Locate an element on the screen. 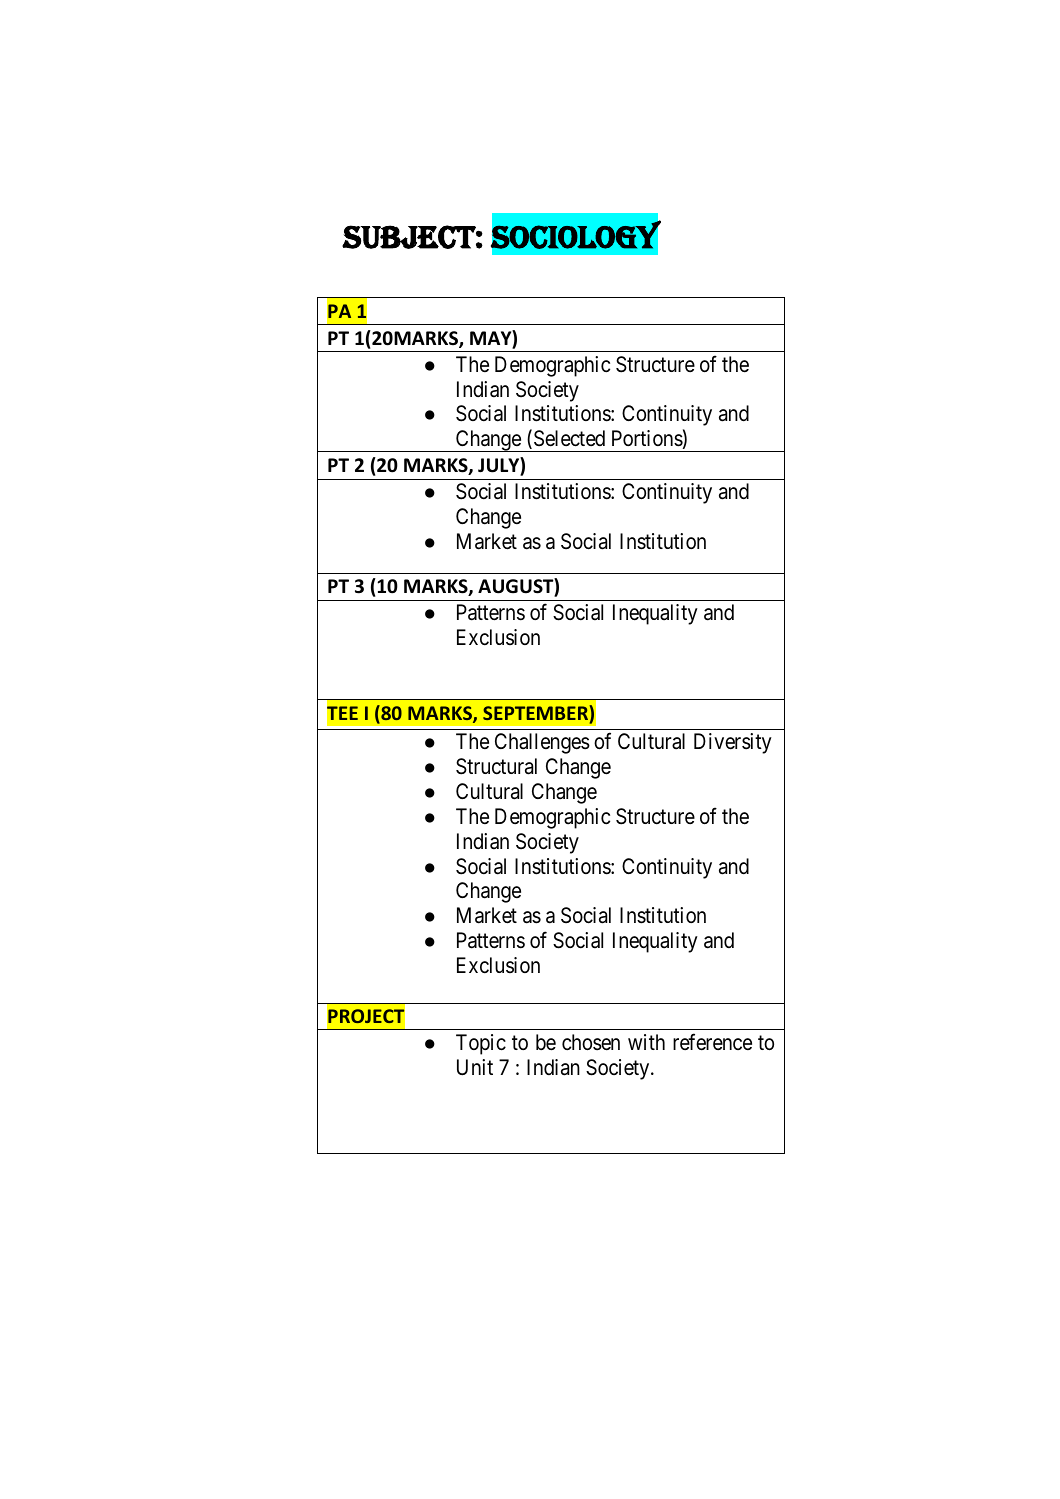  Topic is located at coordinates (481, 1044).
